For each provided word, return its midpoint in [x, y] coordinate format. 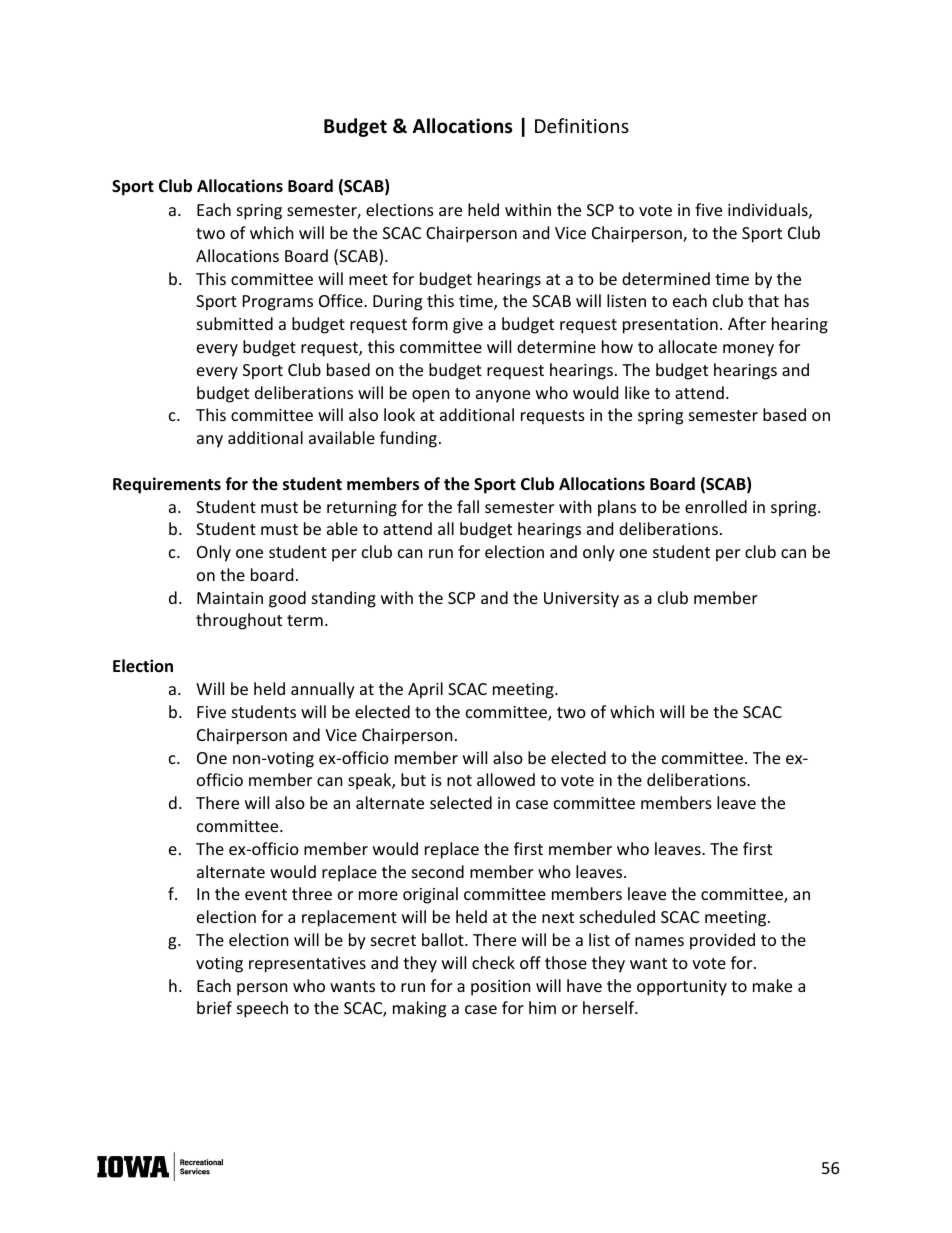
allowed [506, 779]
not [459, 780]
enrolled [716, 506]
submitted [235, 323]
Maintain [230, 598]
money [748, 350]
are [450, 211]
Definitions [582, 125]
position [501, 988]
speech [262, 1009]
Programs [278, 303]
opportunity [682, 988]
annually [323, 690]
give [468, 326]
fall [468, 506]
